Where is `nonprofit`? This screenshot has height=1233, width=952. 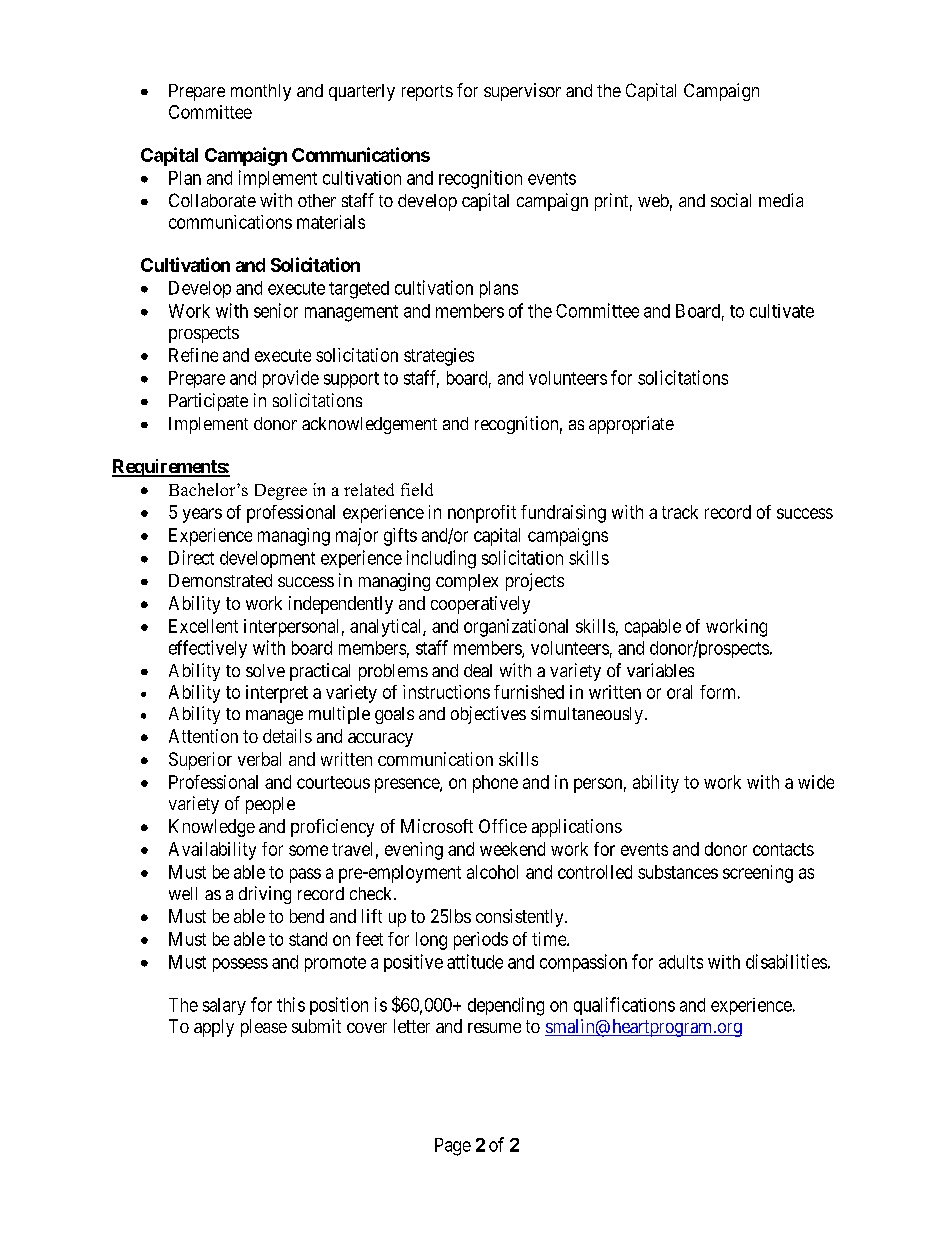 nonprofit is located at coordinates (482, 514).
